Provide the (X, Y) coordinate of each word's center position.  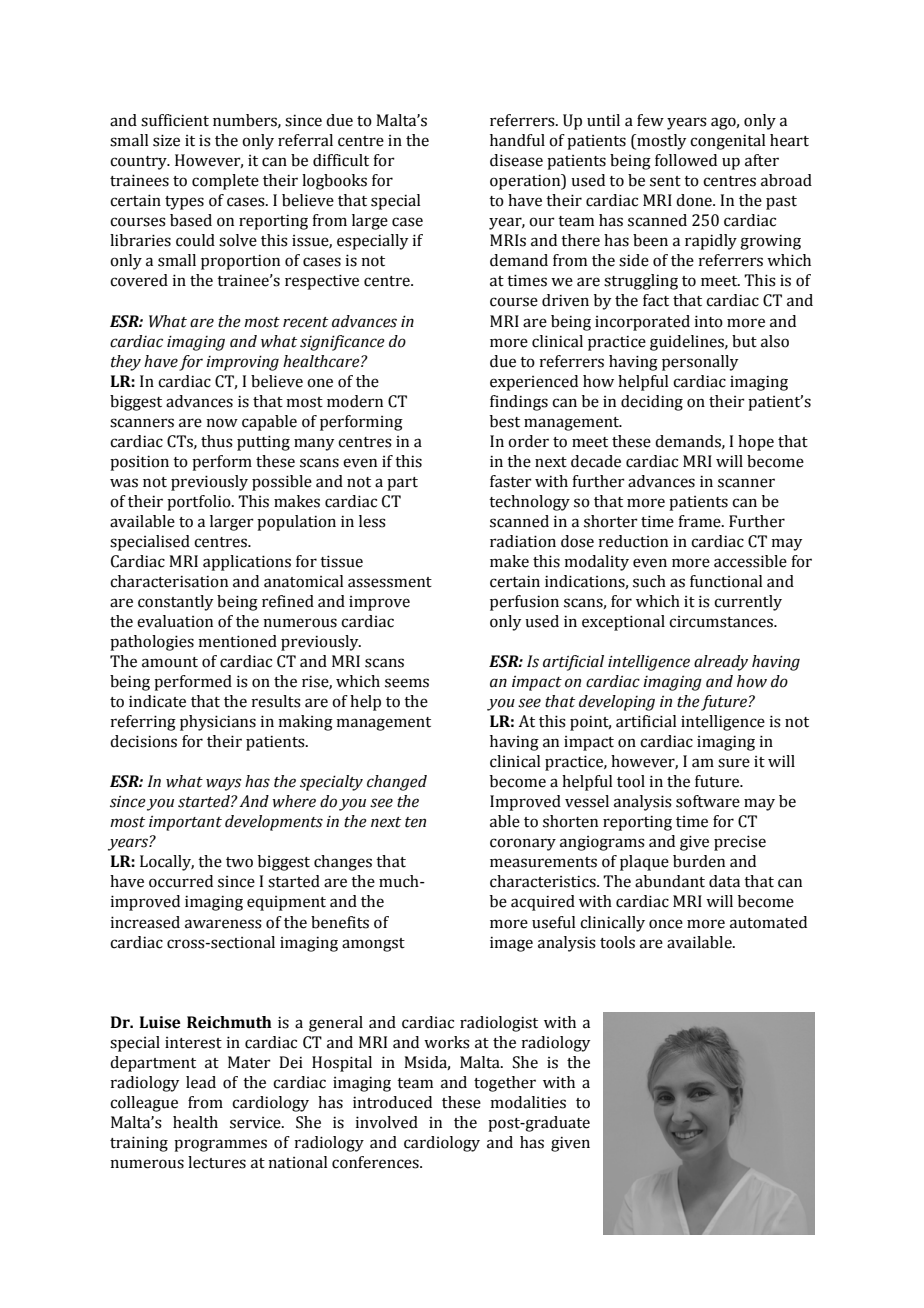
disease (516, 160)
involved (386, 1122)
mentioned (237, 641)
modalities (528, 1102)
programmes (220, 1145)
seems (407, 683)
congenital (727, 142)
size (166, 140)
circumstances (722, 622)
